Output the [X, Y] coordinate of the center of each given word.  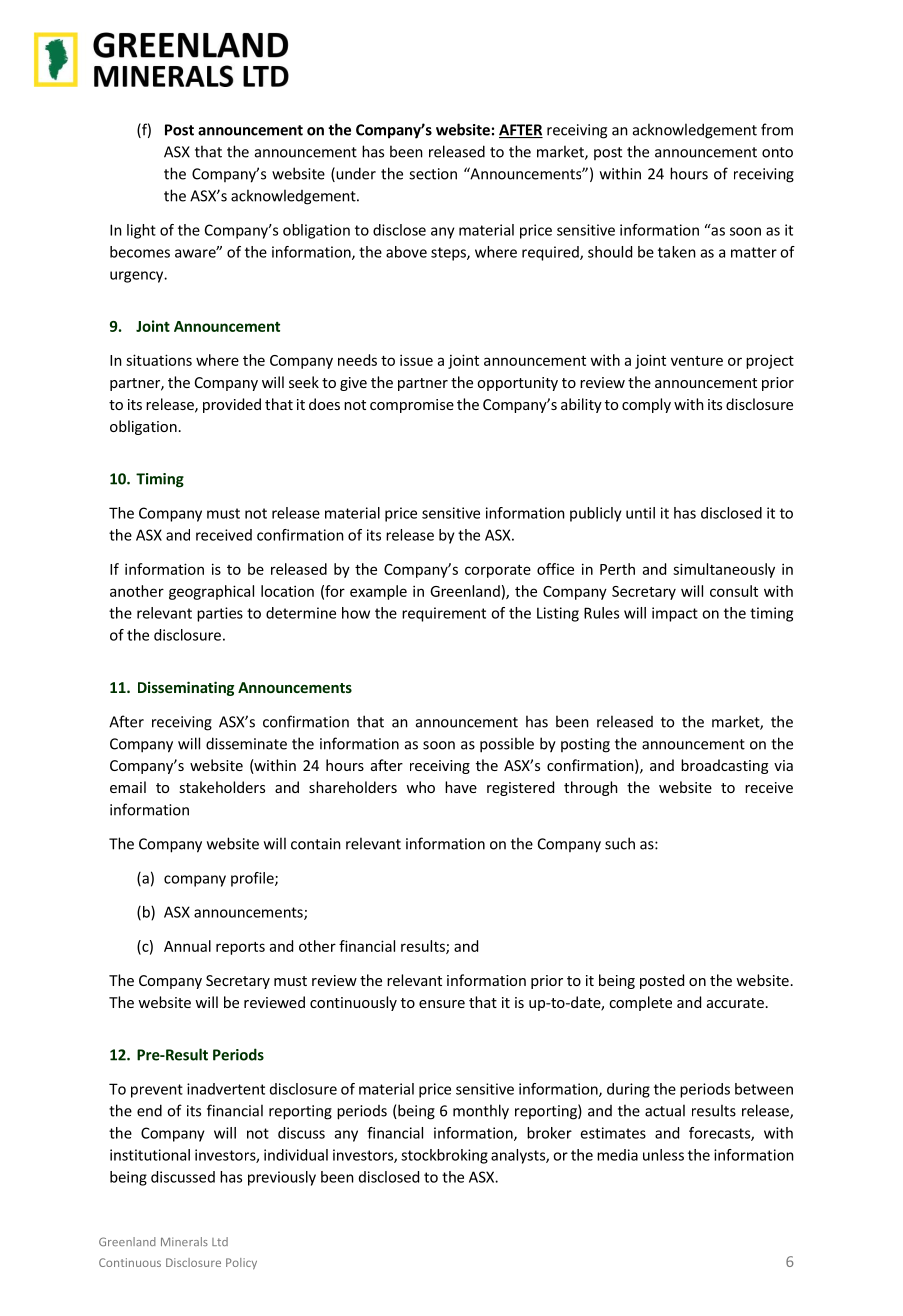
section [433, 174]
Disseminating [186, 688]
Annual [187, 946]
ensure [442, 1004]
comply [646, 405]
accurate [735, 1003]
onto [777, 152]
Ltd [220, 1241]
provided [232, 405]
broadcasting [724, 766]
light [141, 231]
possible [507, 745]
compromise [412, 406]
